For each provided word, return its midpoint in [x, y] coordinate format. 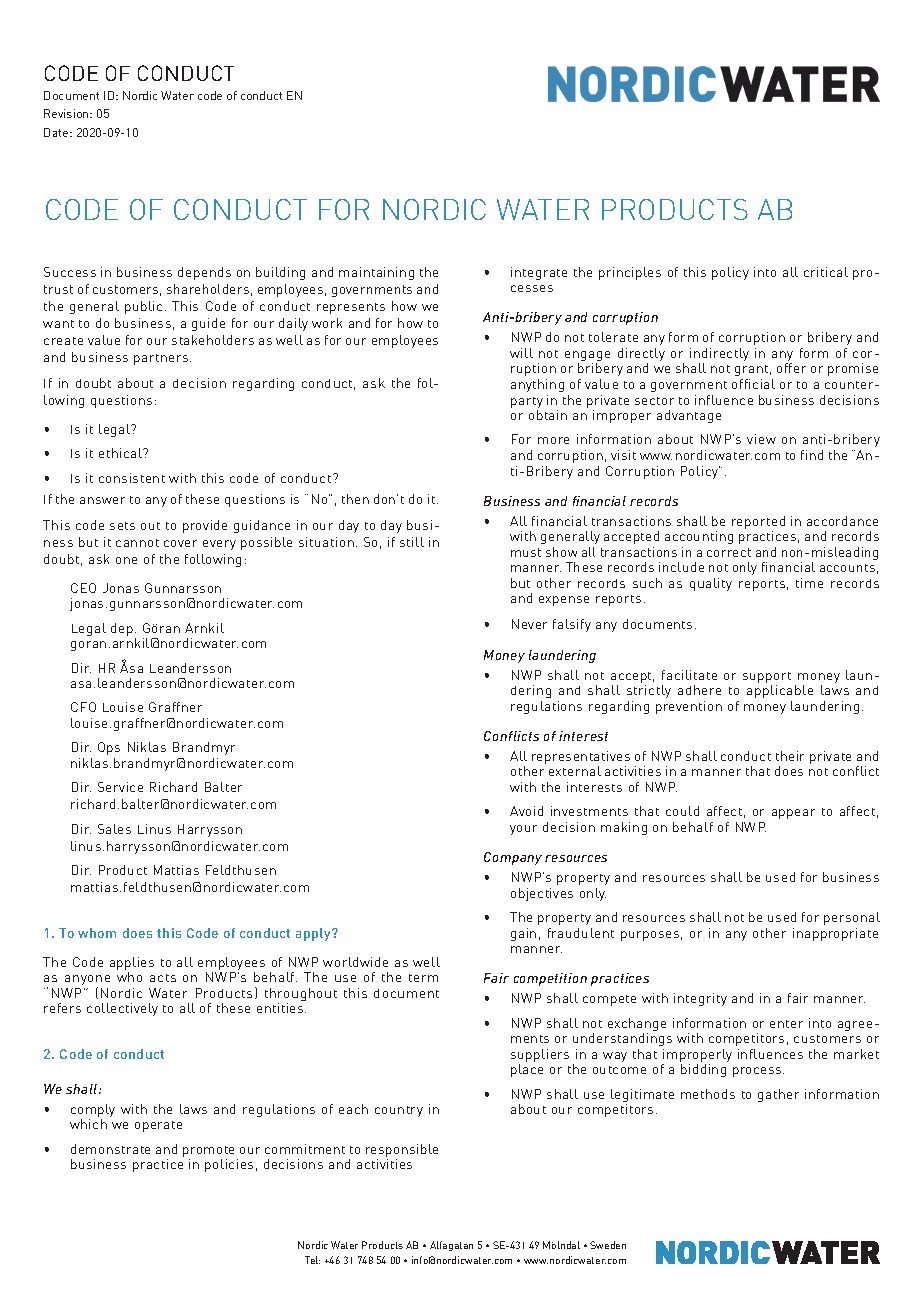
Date [57, 132]
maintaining [376, 273]
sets [122, 526]
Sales [114, 829]
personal [852, 918]
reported [758, 524]
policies [229, 1165]
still [412, 542]
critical [826, 272]
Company [513, 858]
